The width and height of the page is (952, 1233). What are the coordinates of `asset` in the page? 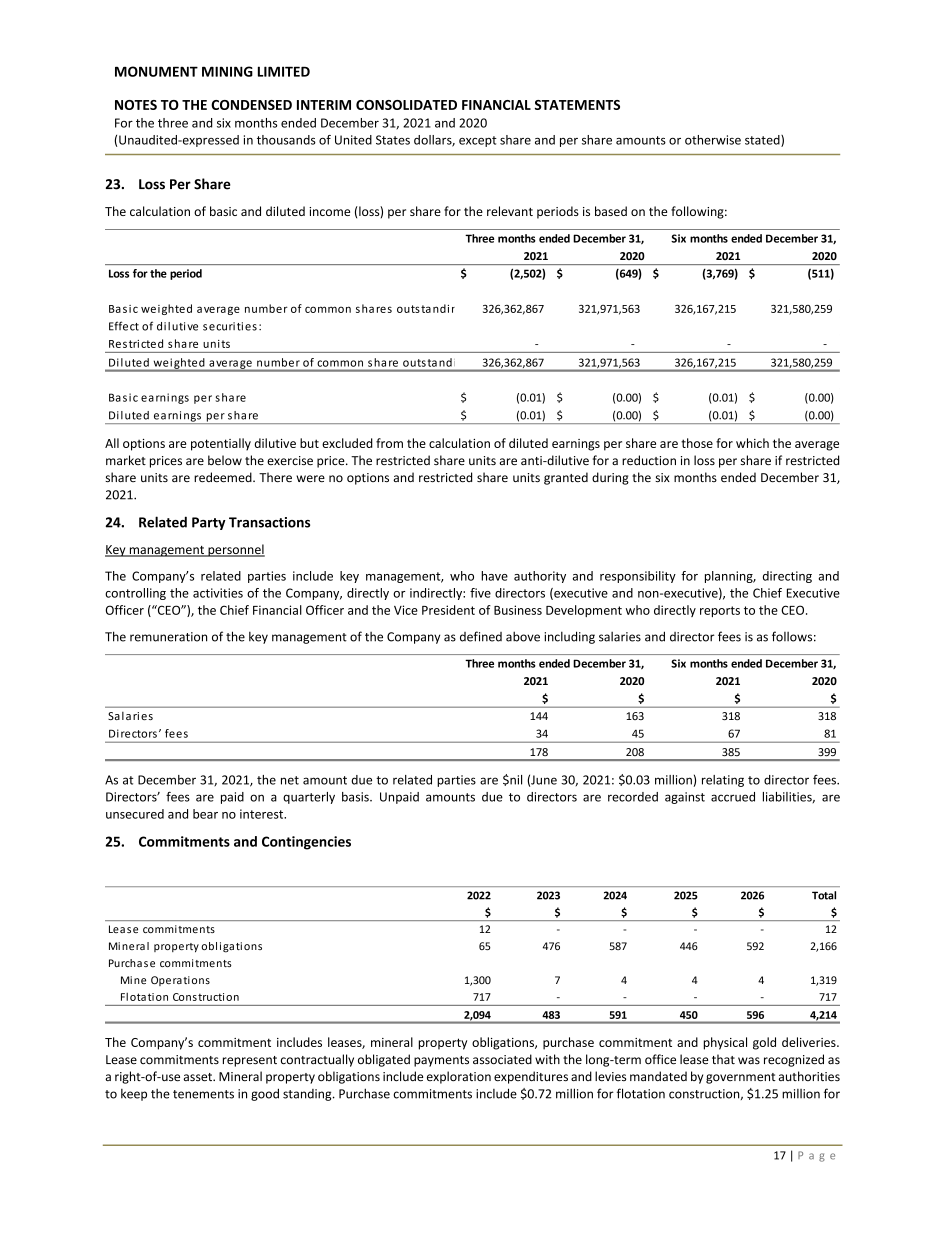 It's located at (198, 1077).
